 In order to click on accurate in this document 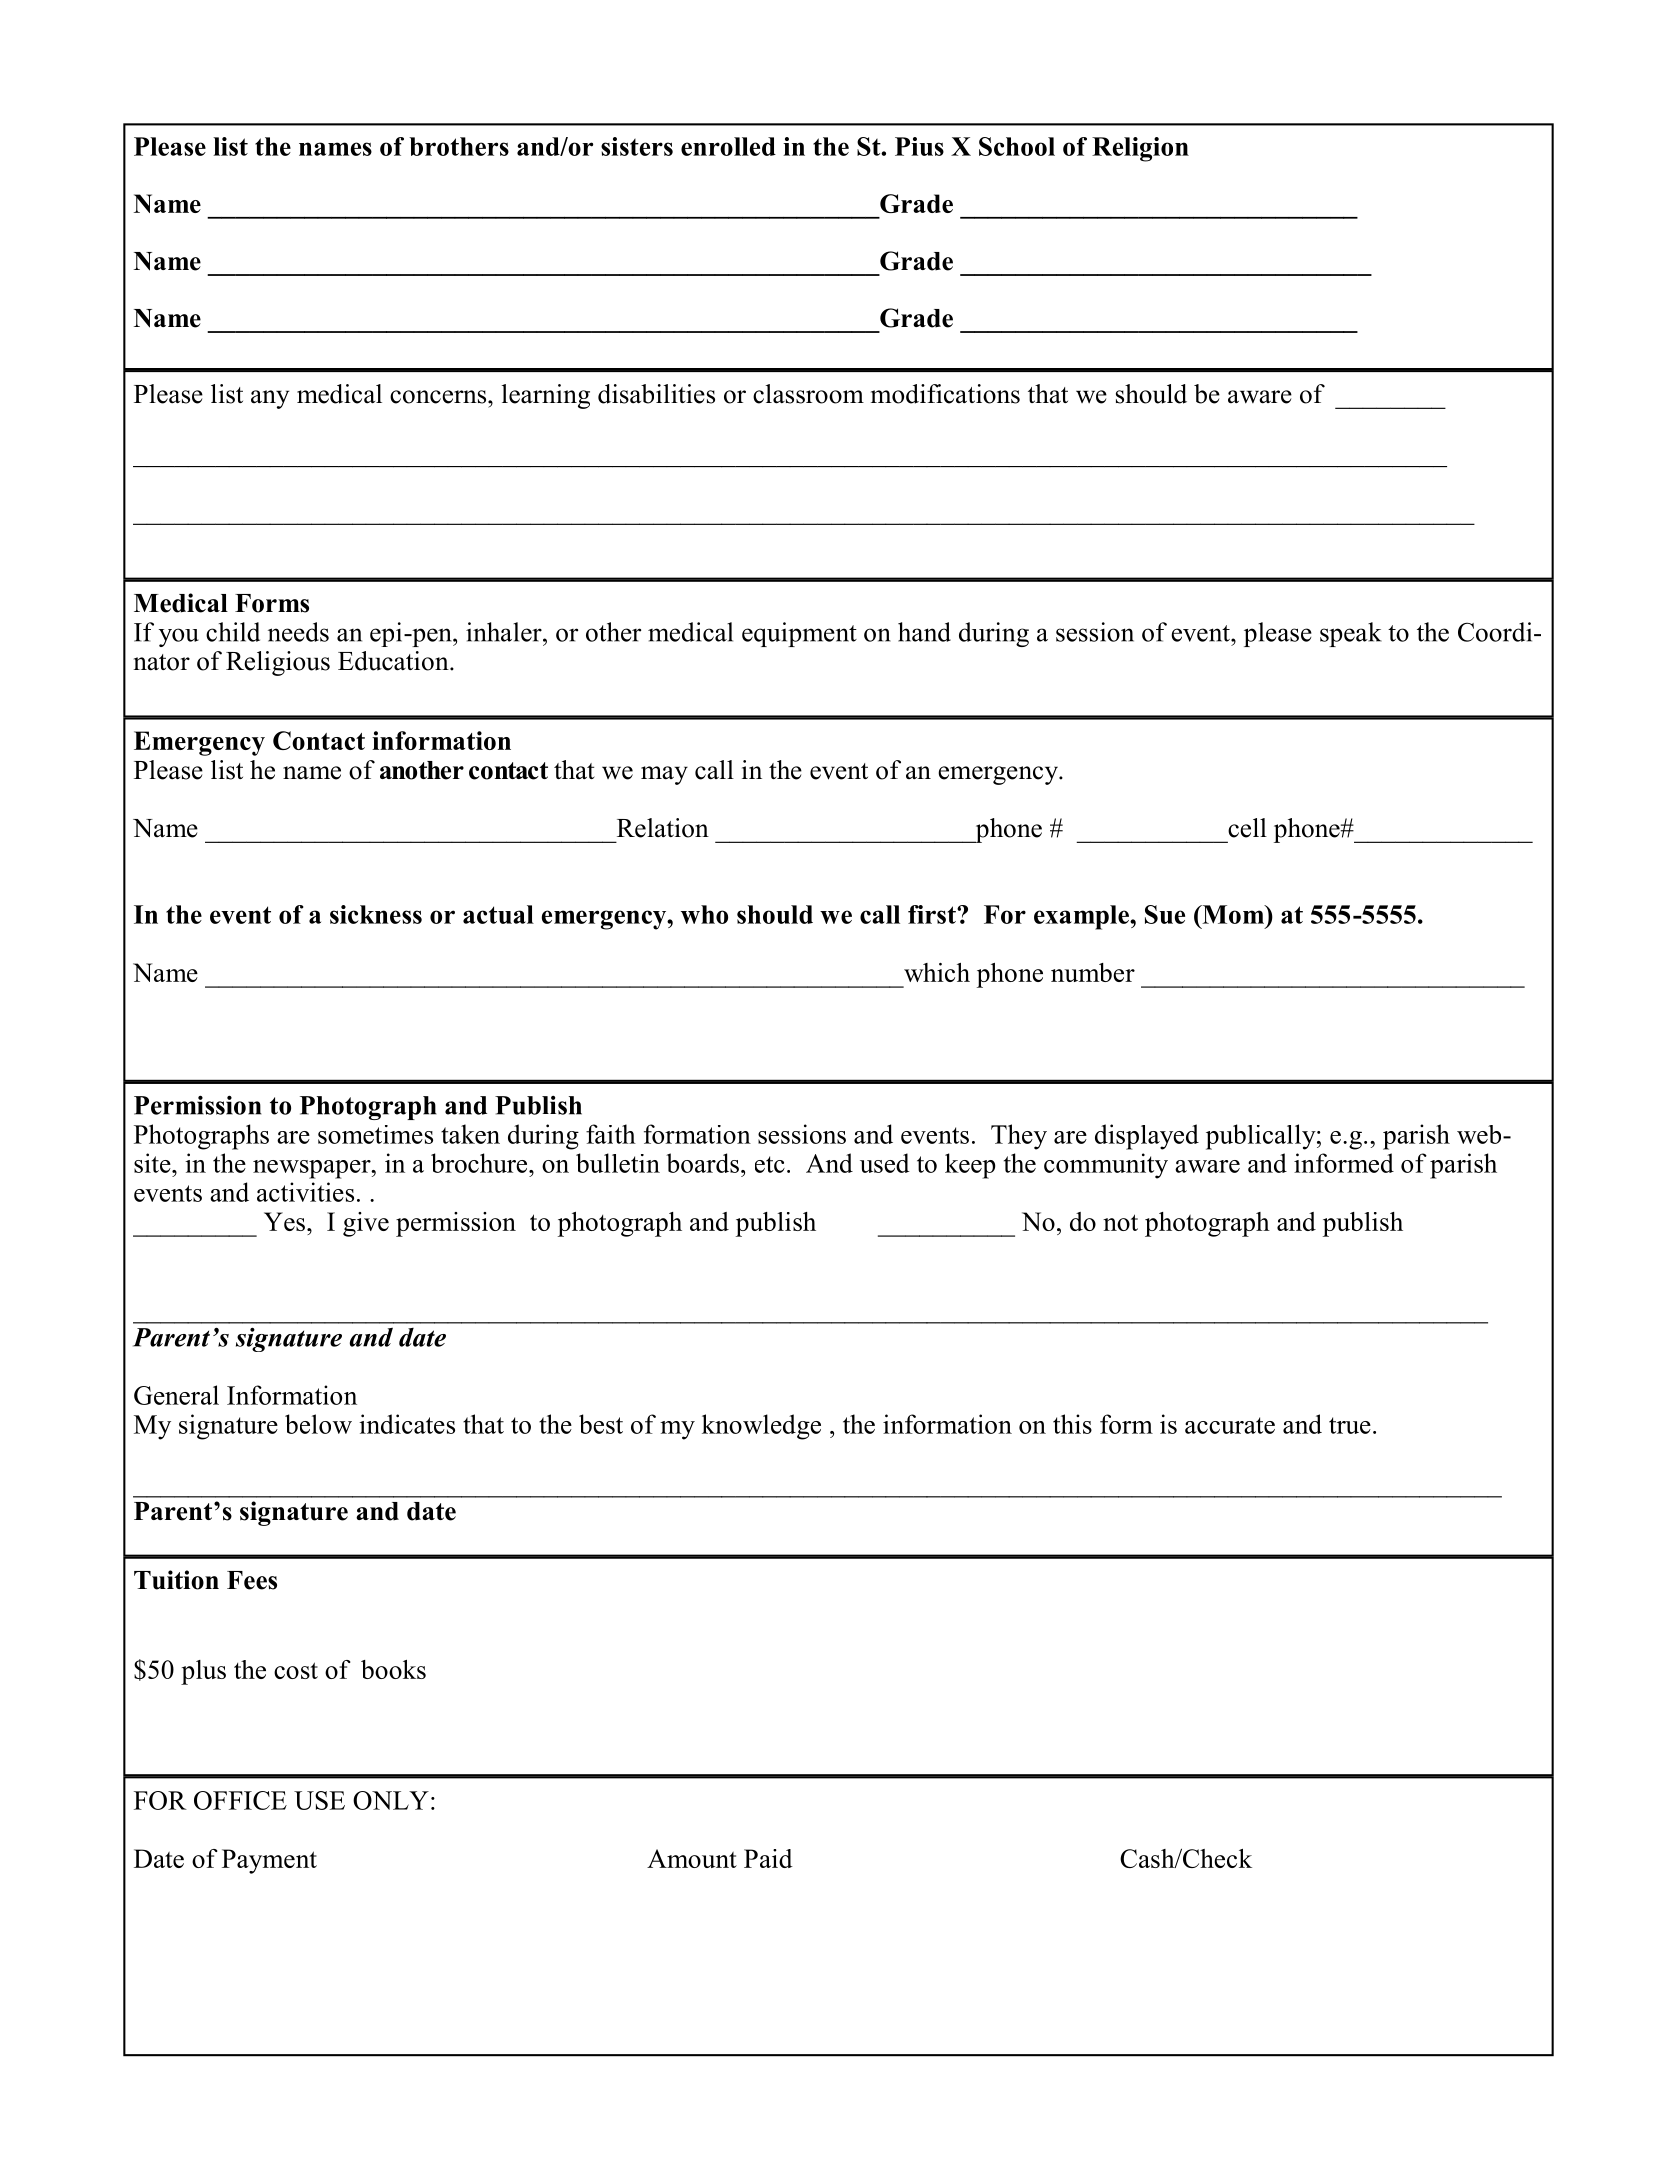, I will do `click(1230, 1425)`.
